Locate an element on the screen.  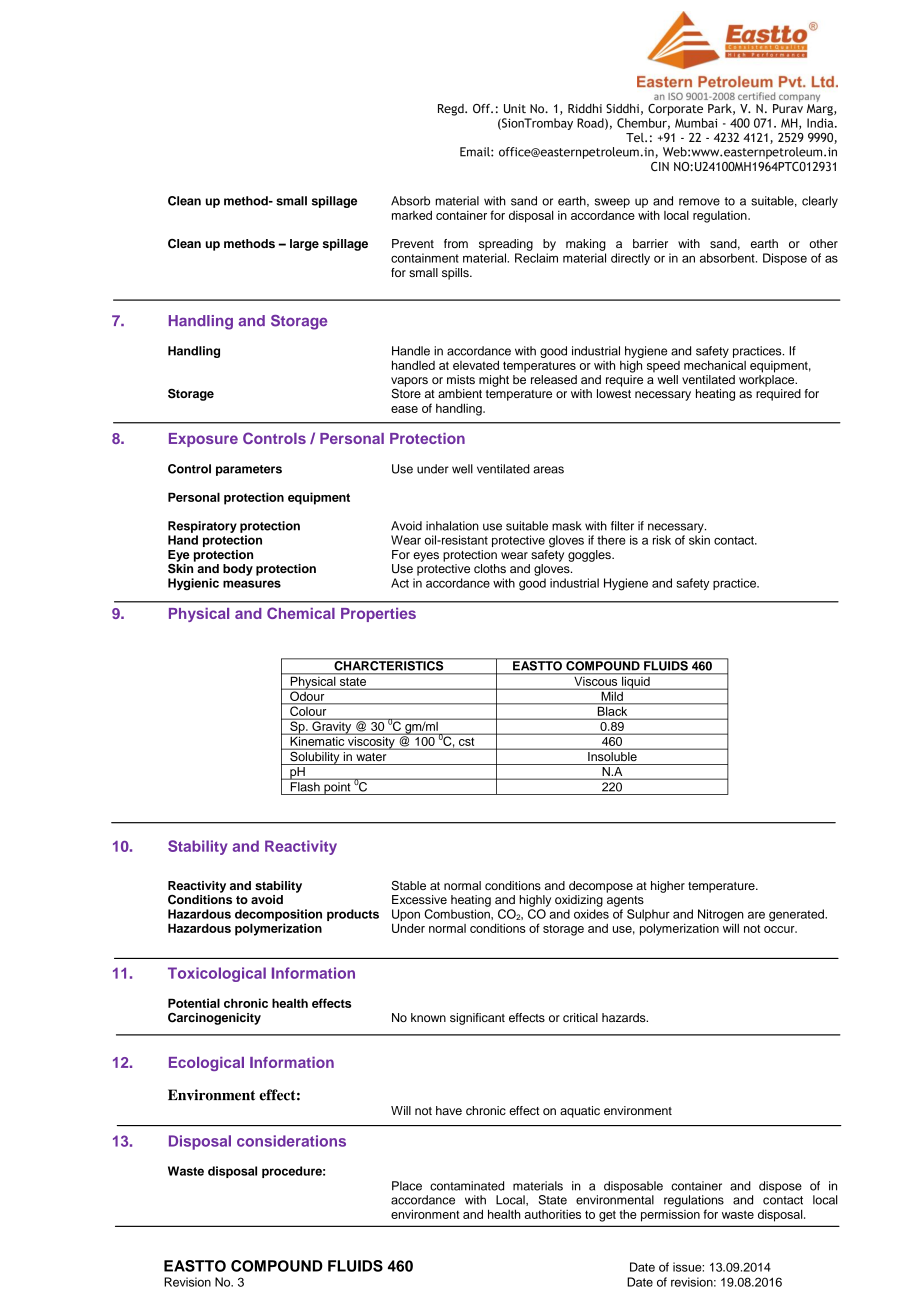
considerations is located at coordinates (291, 1141).
